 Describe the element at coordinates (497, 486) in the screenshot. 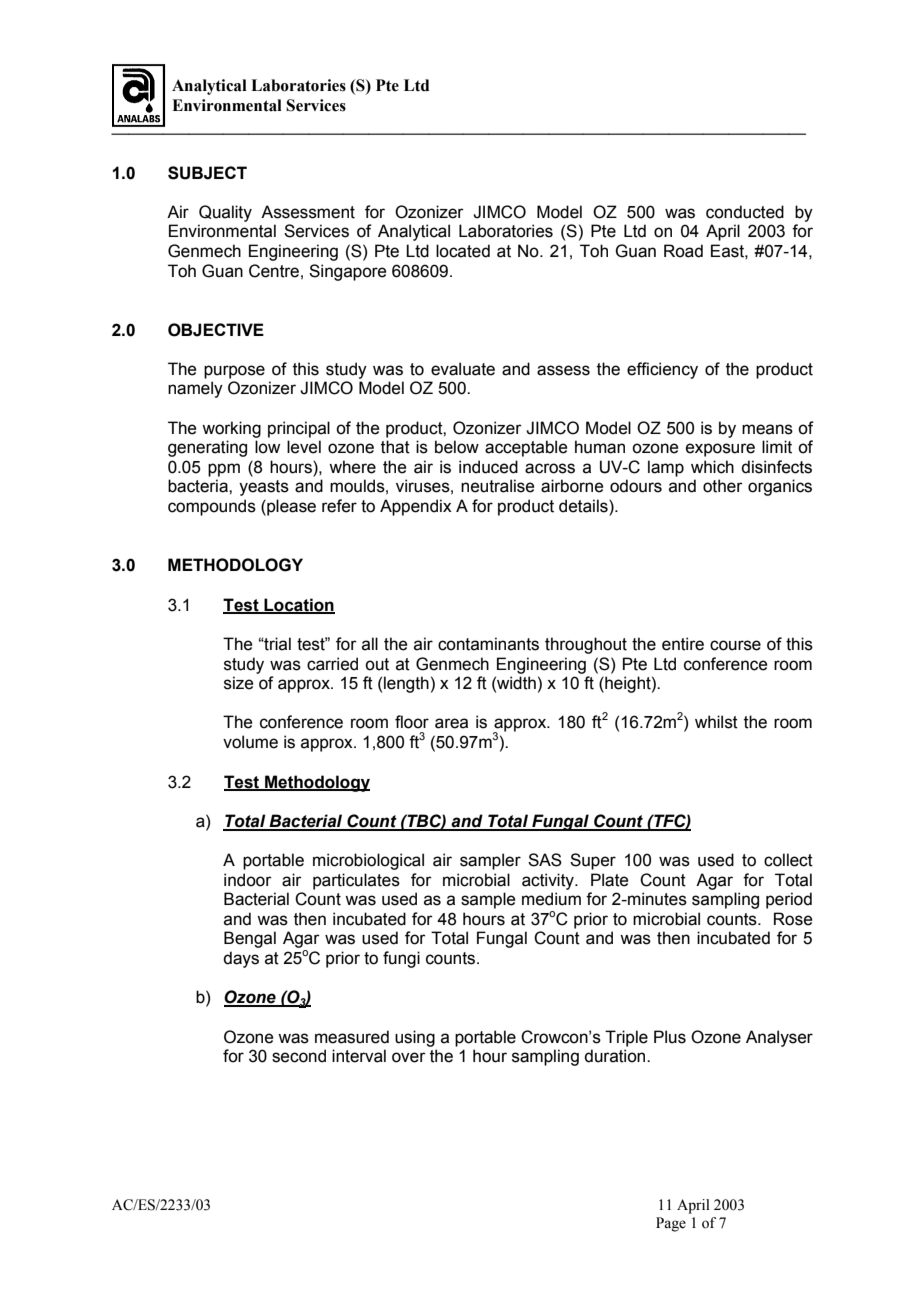

I see `neutralise` at that location.
